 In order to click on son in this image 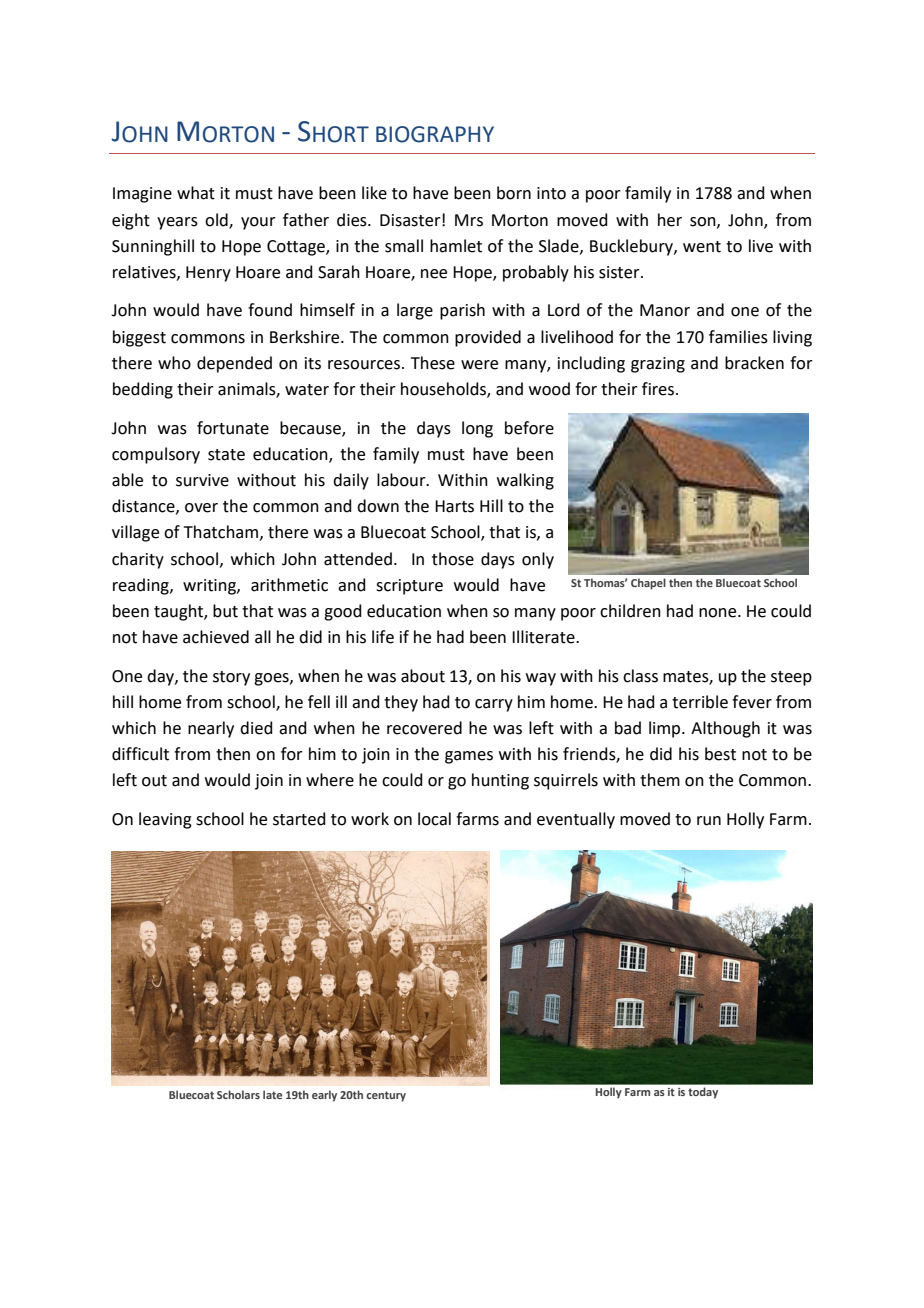, I will do `click(704, 222)`.
